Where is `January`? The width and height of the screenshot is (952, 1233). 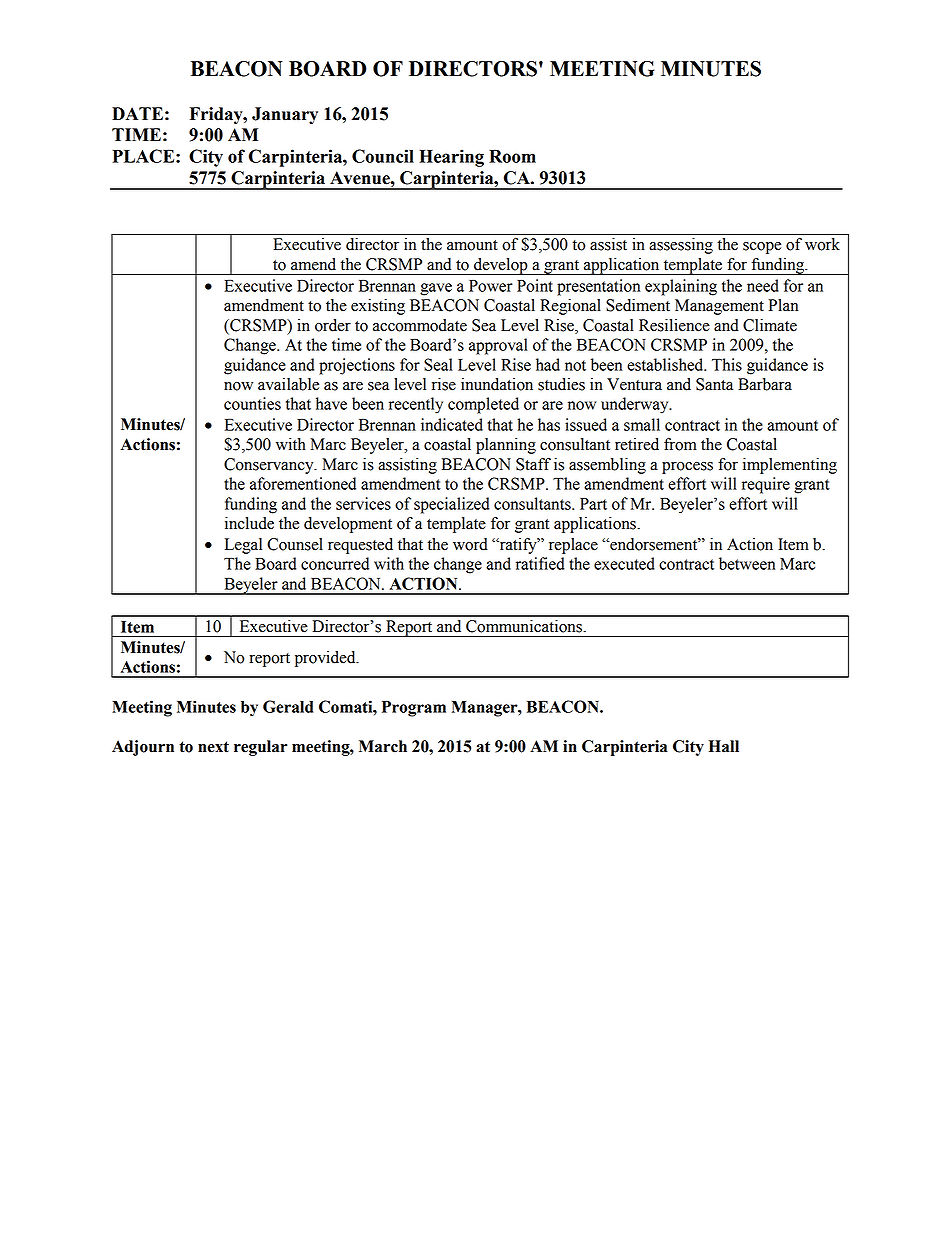 January is located at coordinates (285, 115).
